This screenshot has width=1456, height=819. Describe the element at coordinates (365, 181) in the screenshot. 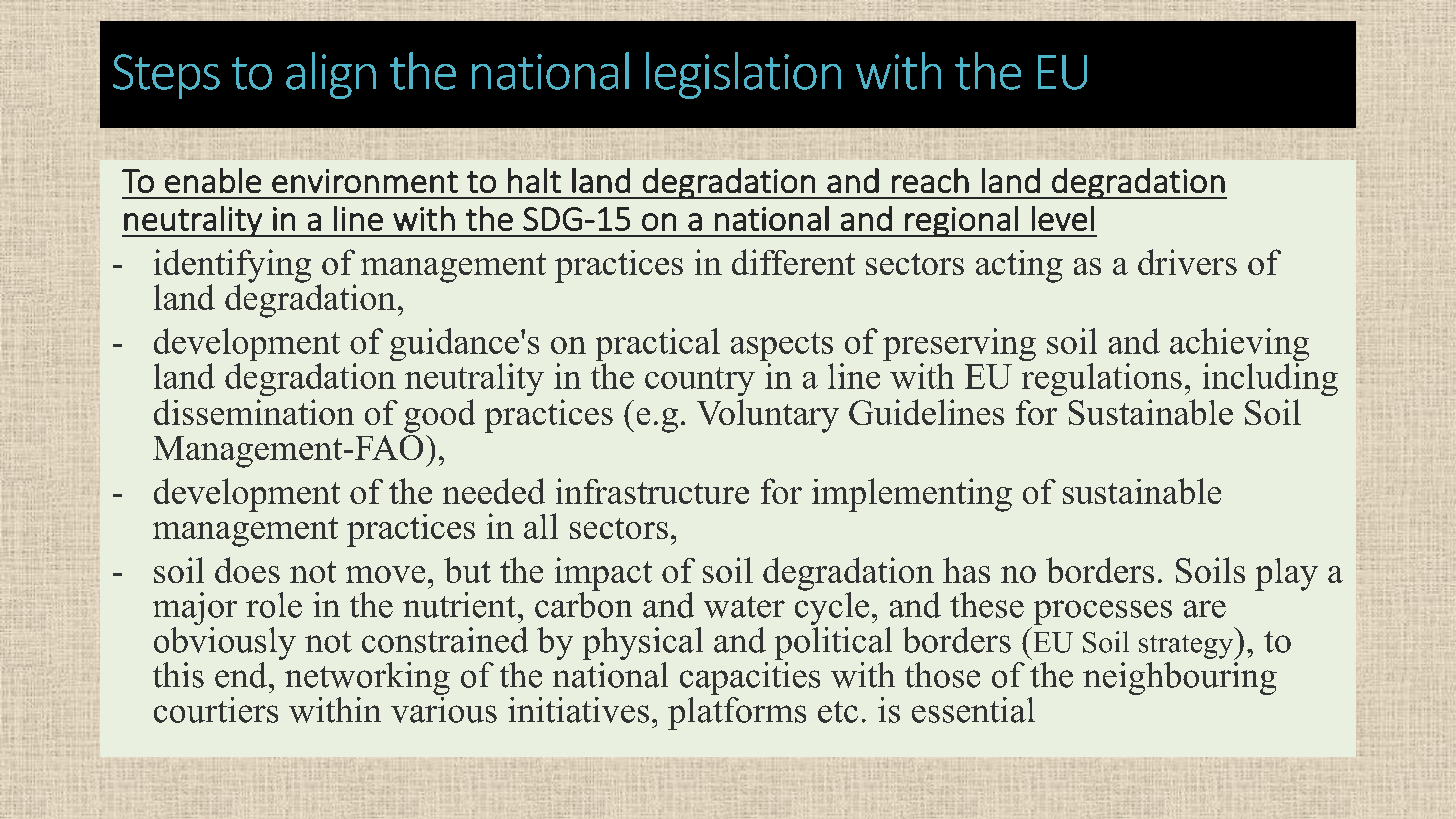

I see `environment` at that location.
